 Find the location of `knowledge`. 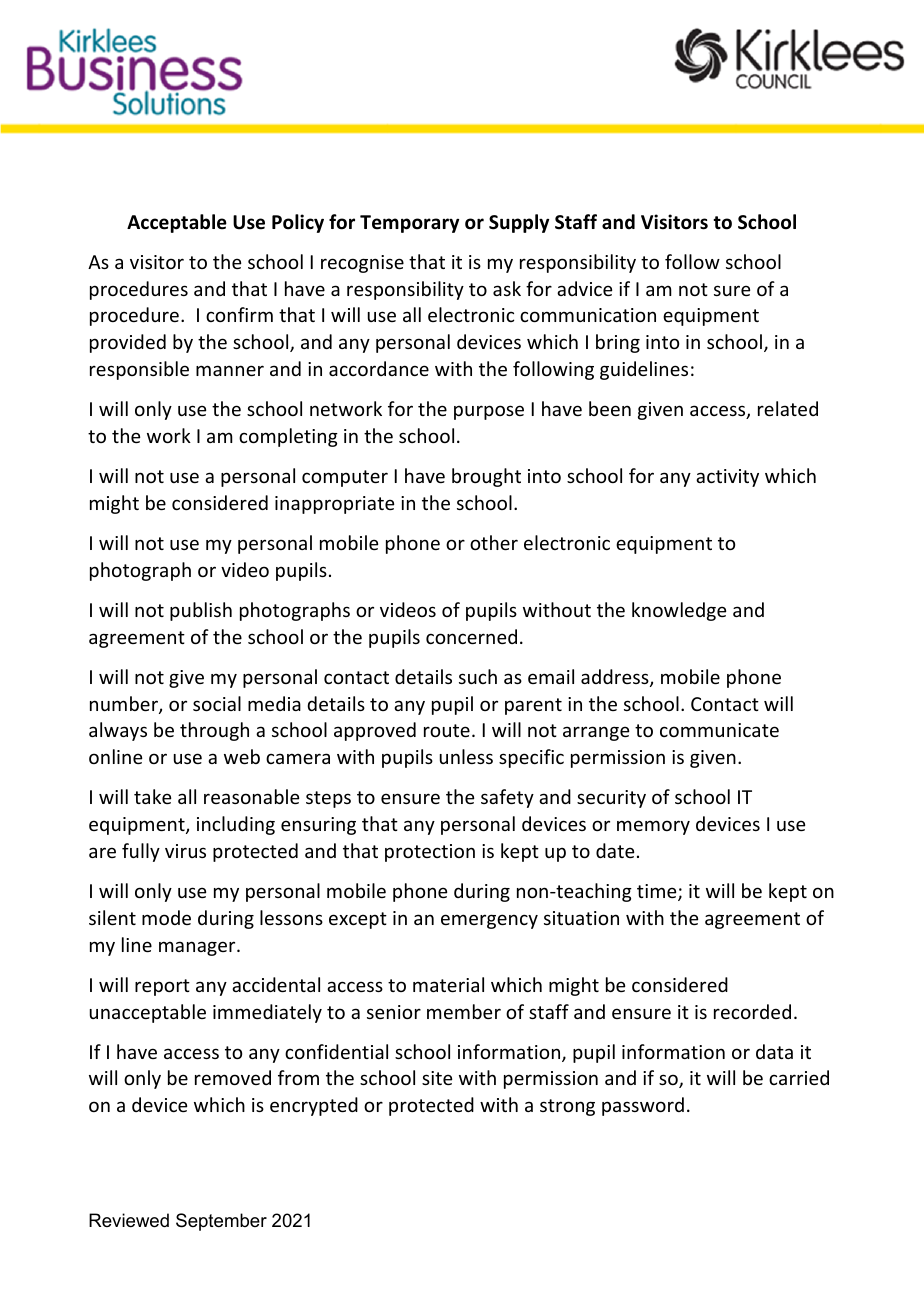

knowledge is located at coordinates (679, 611).
